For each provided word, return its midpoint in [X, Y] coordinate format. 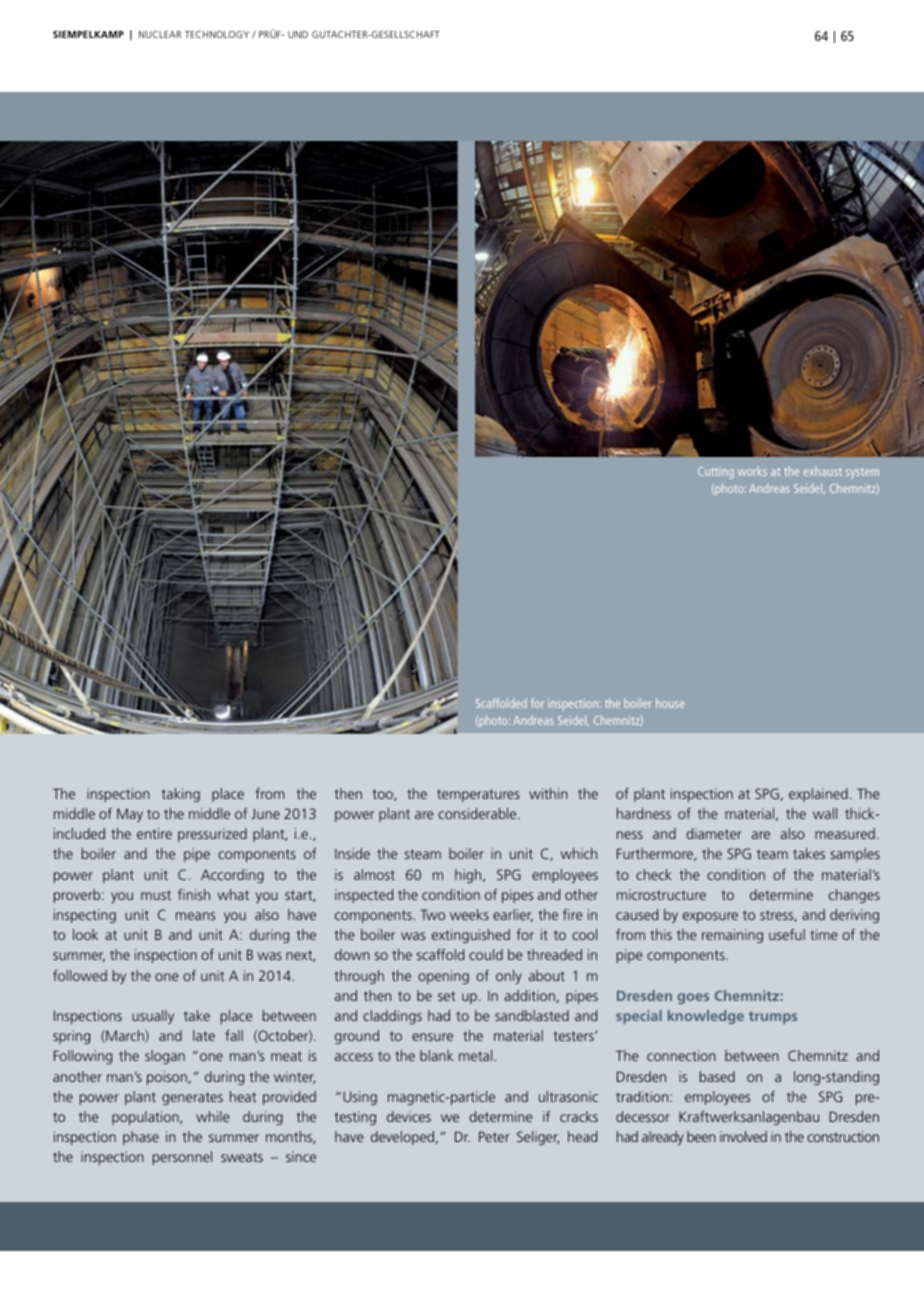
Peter [494, 1136]
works [752, 471]
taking [180, 795]
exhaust [823, 471]
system [862, 473]
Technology [217, 34]
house [670, 703]
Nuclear [160, 34]
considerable [478, 813]
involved [743, 1136]
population [146, 1118]
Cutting [716, 473]
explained [818, 795]
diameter [714, 833]
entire [154, 833]
